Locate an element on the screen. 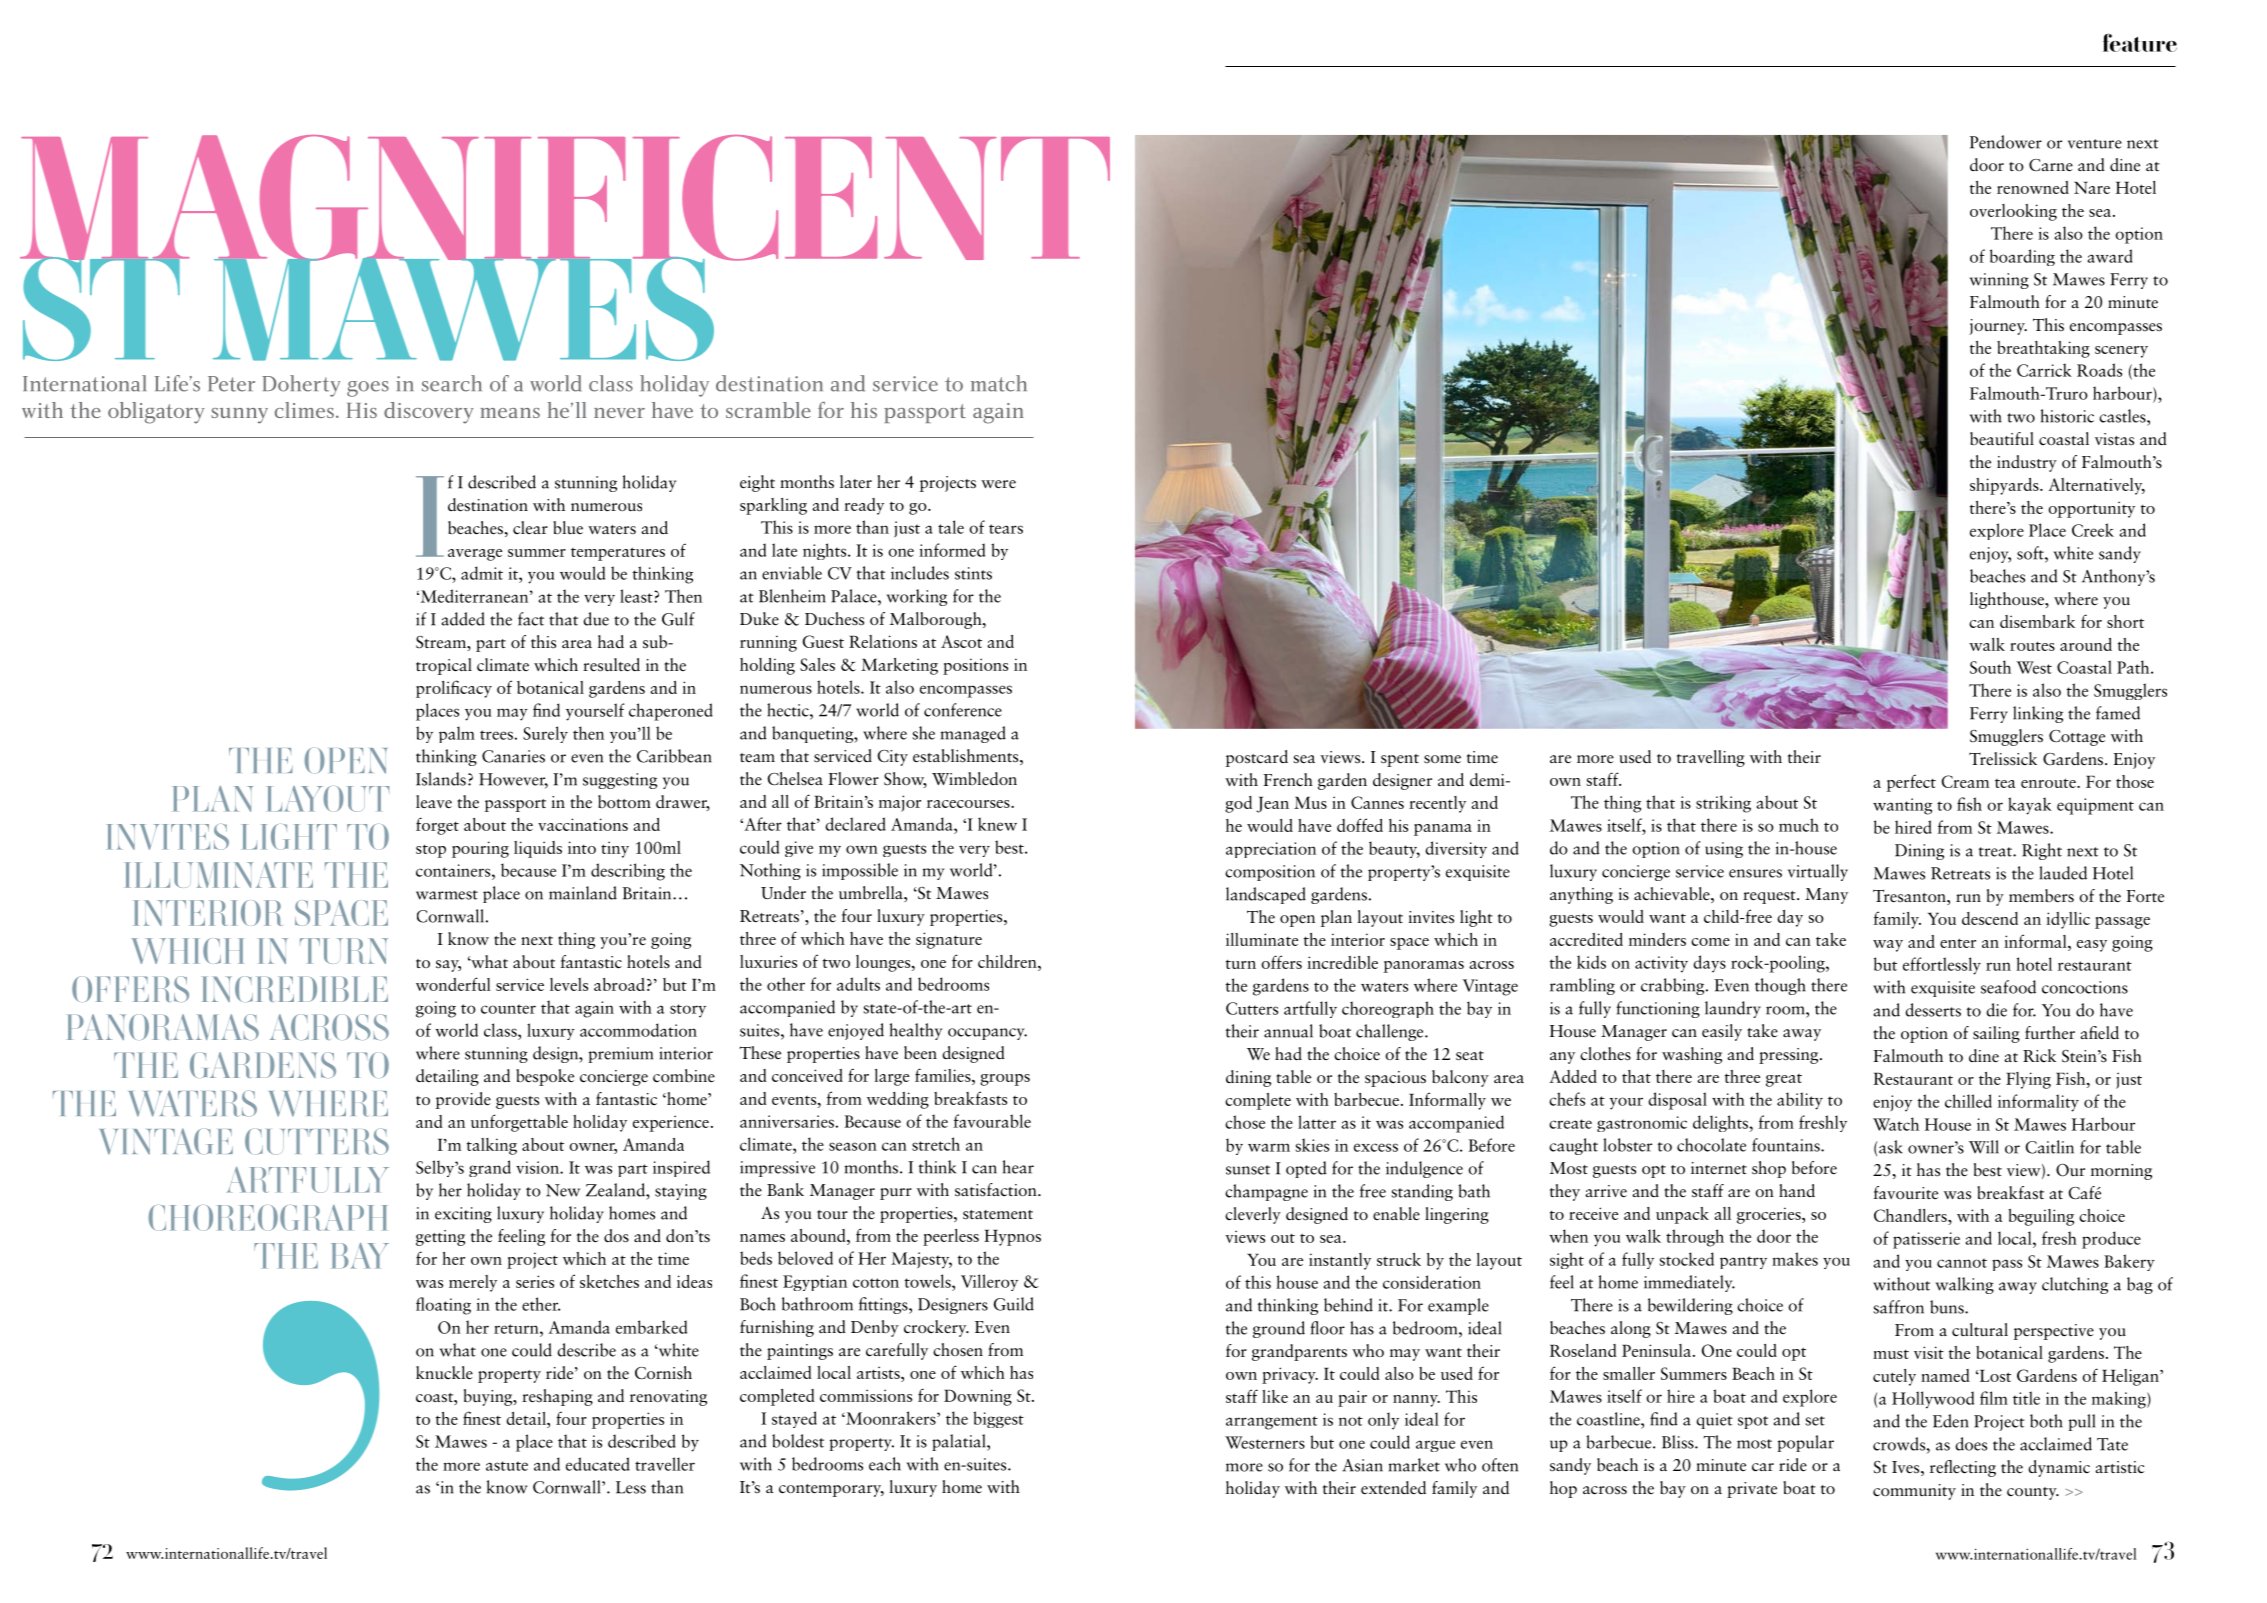 The height and width of the screenshot is (1603, 2267). Magnificent is located at coordinates (565, 199).
